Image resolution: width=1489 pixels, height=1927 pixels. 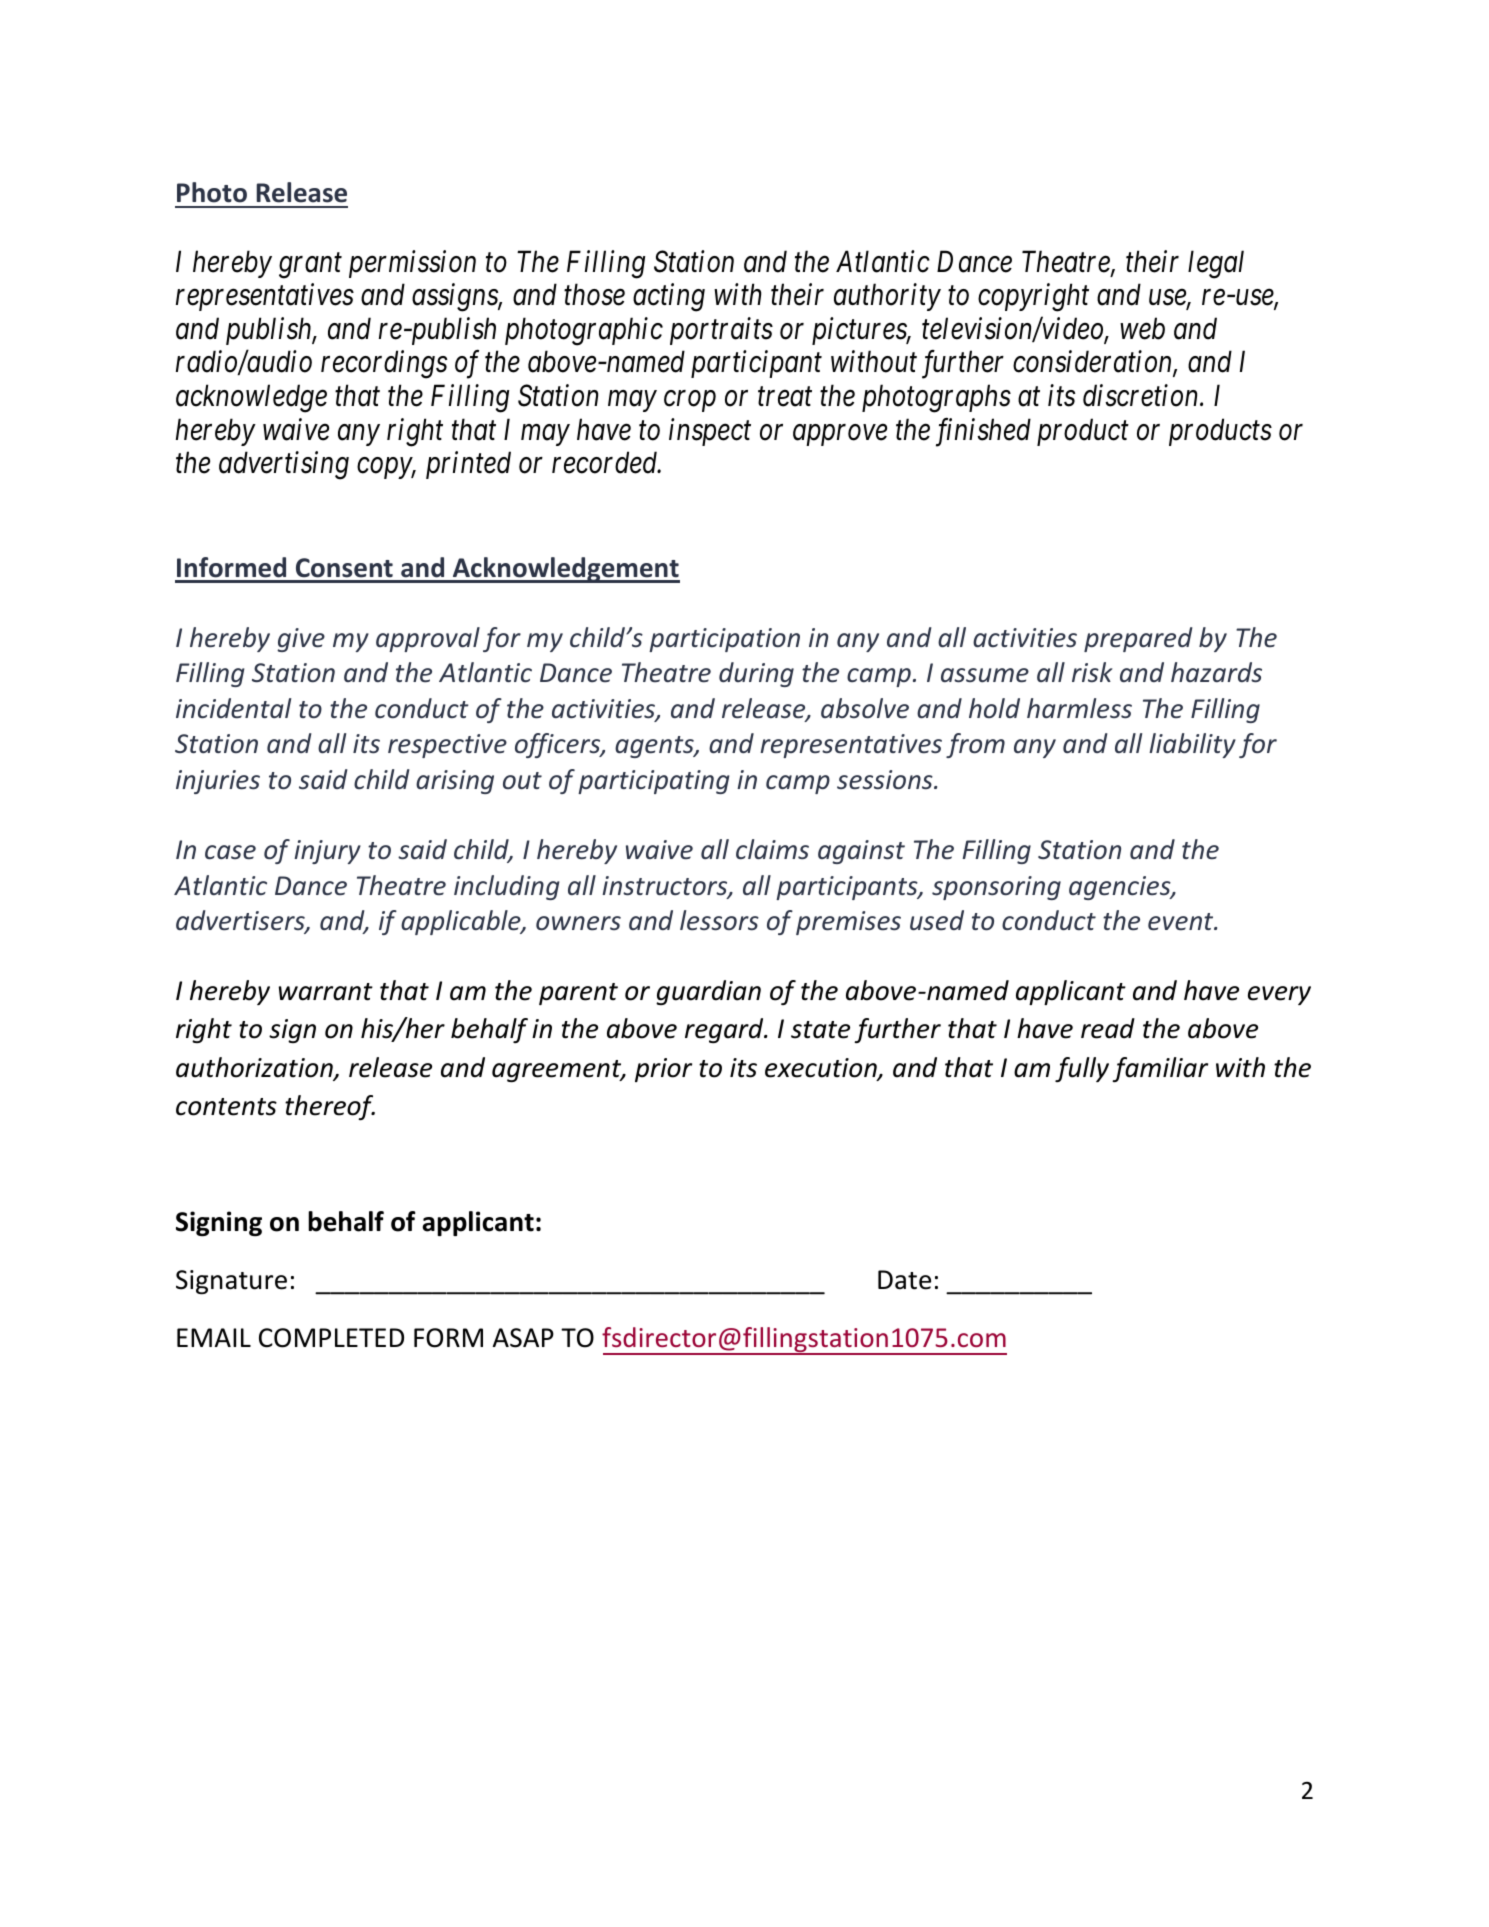 What do you see at coordinates (724, 640) in the image?
I see `participation` at bounding box center [724, 640].
